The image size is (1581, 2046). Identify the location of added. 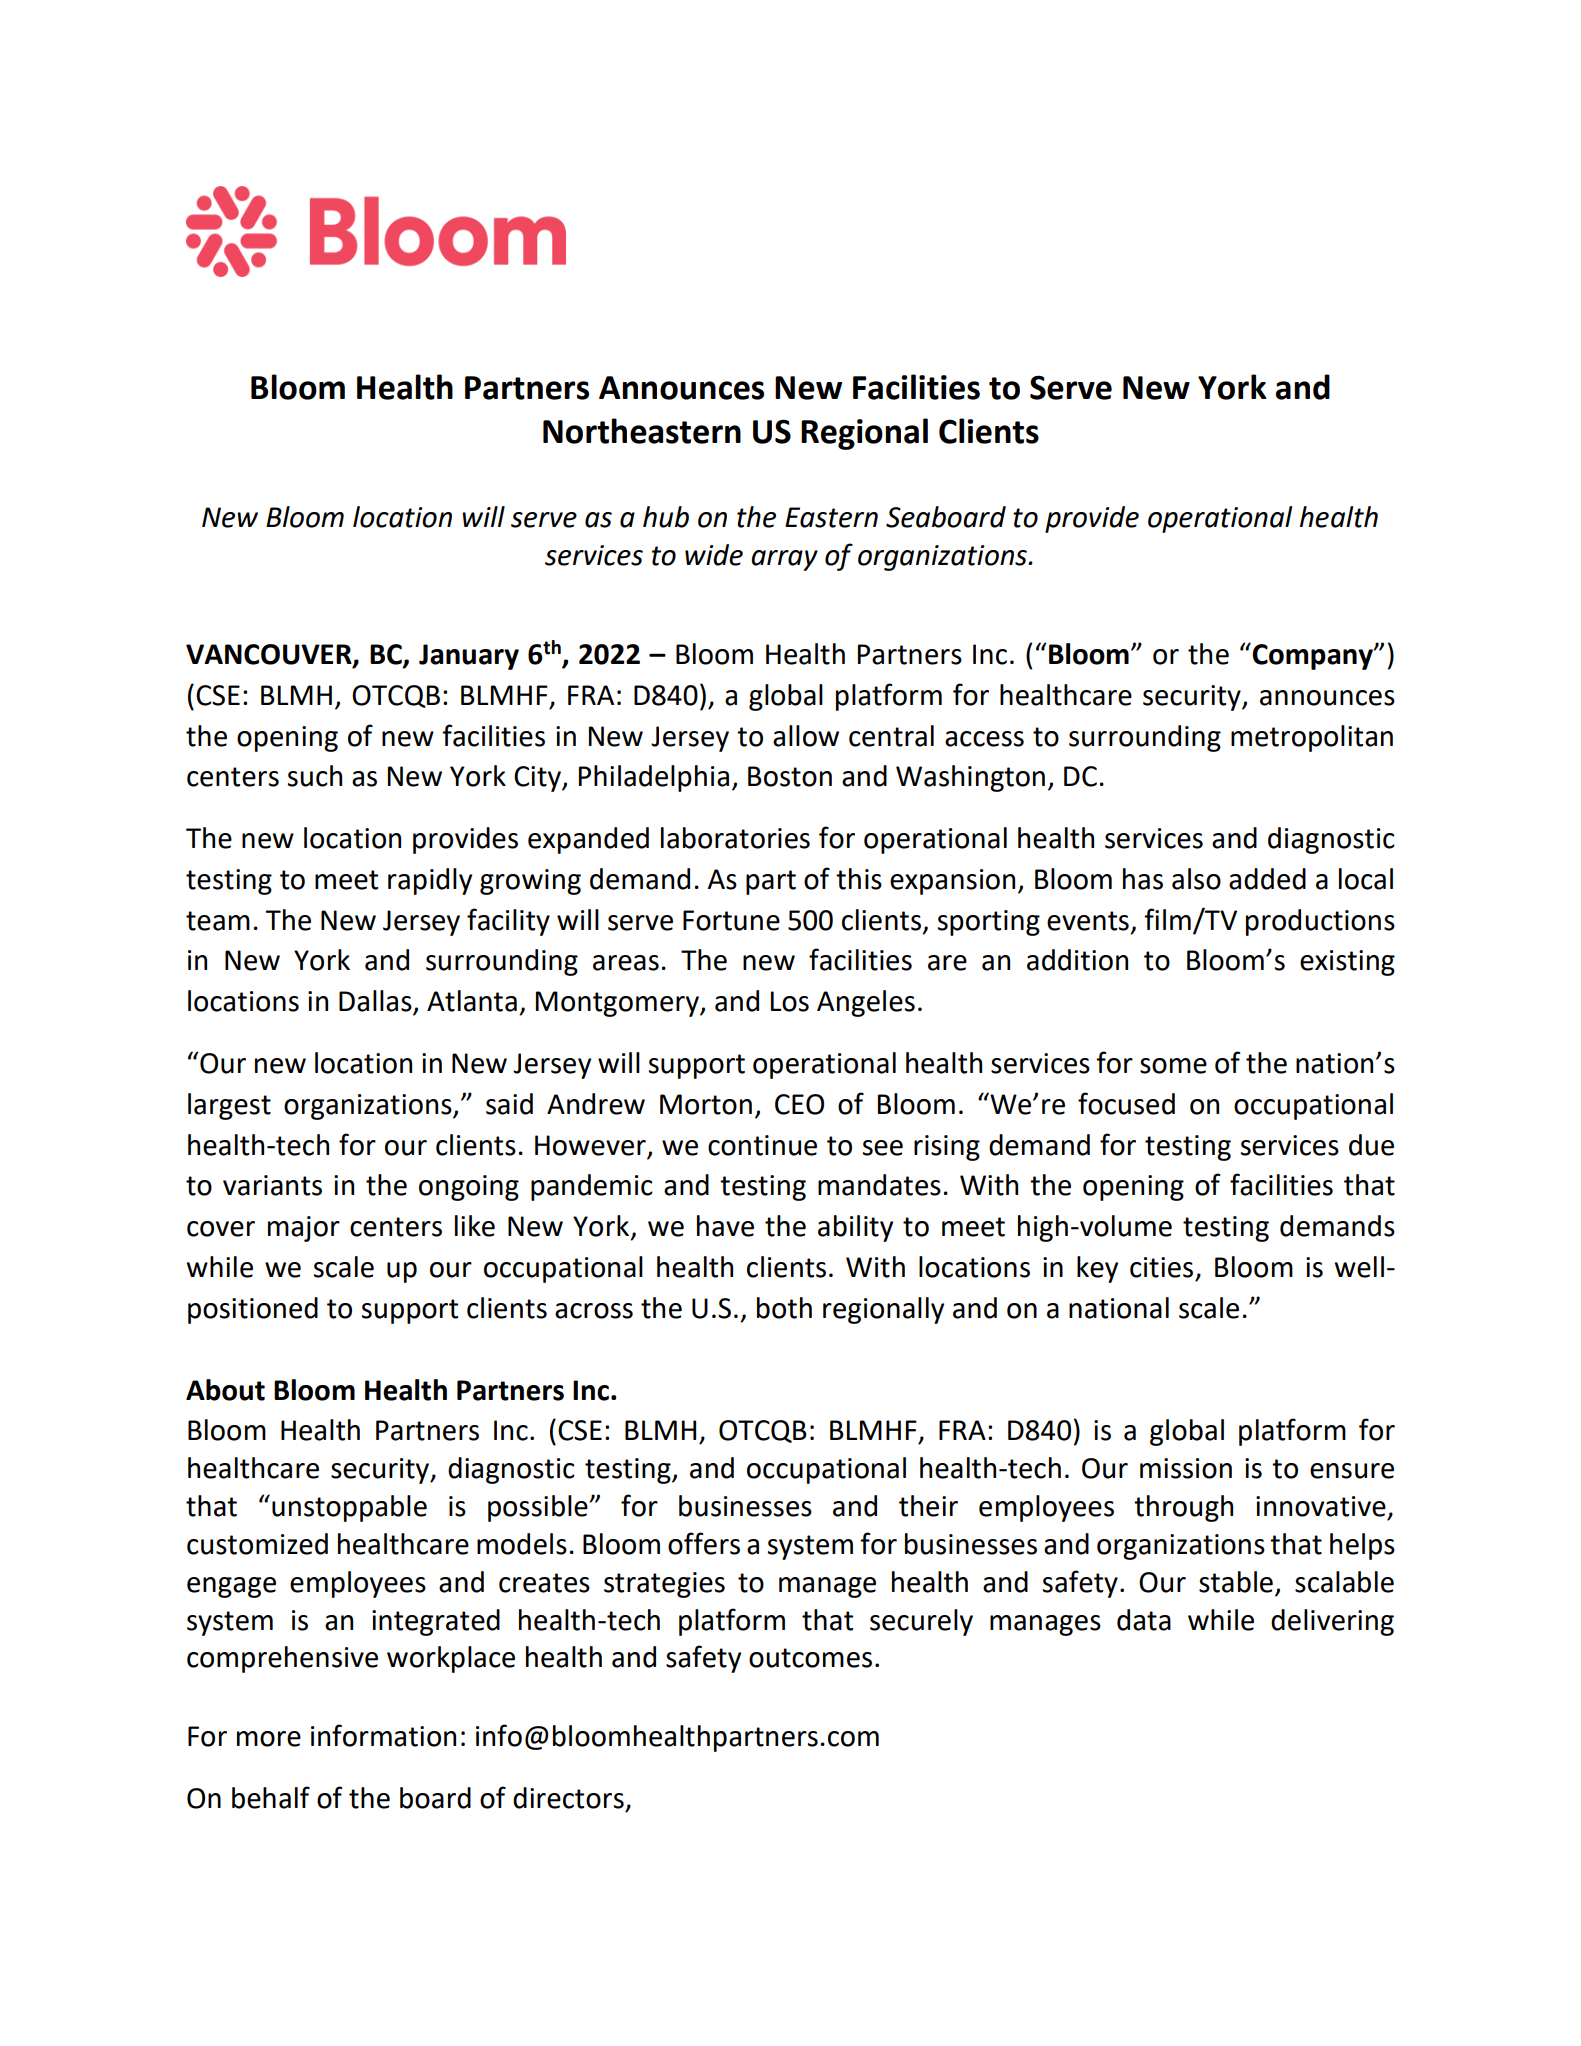
(1267, 879).
